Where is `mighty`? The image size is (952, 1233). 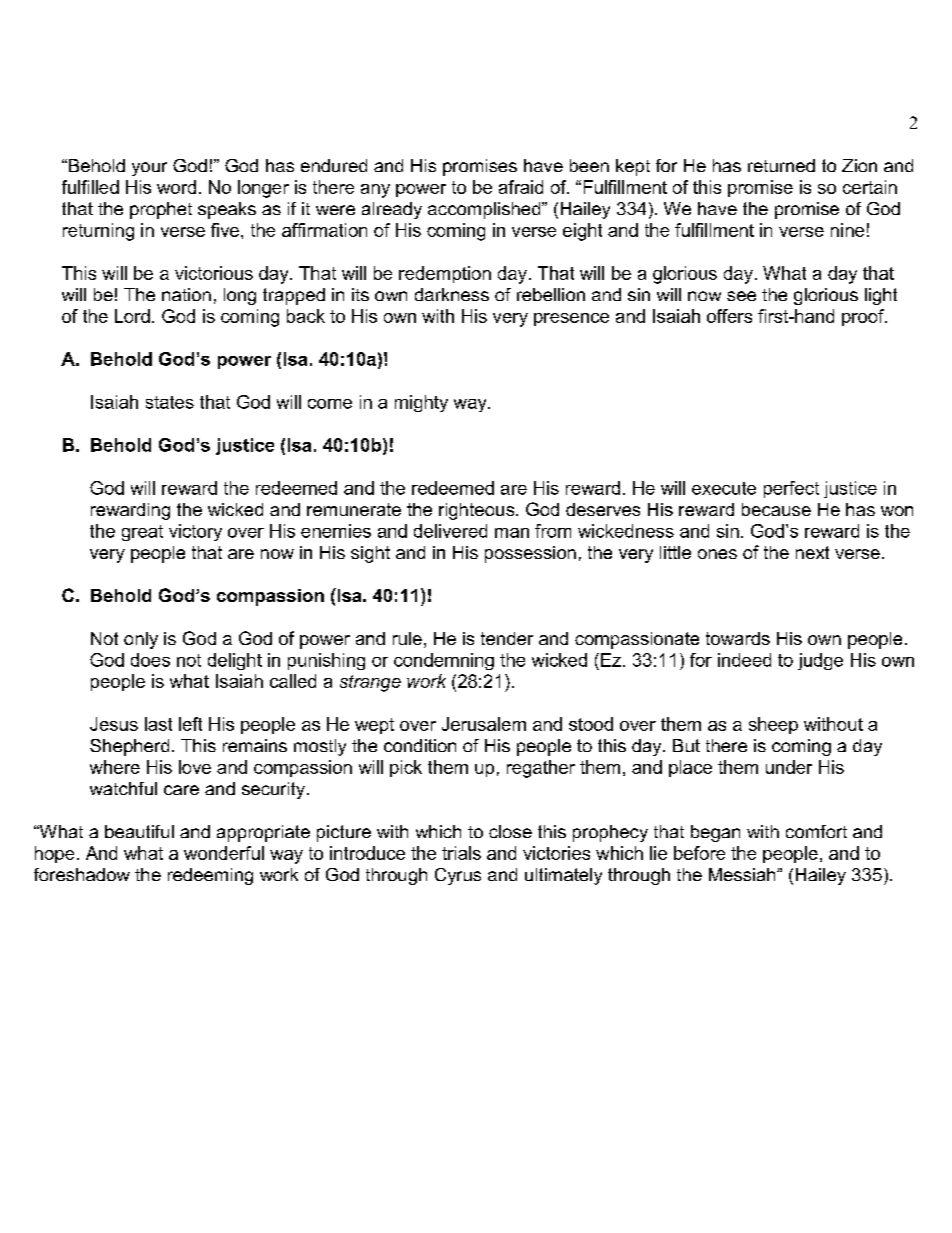
mighty is located at coordinates (421, 403).
